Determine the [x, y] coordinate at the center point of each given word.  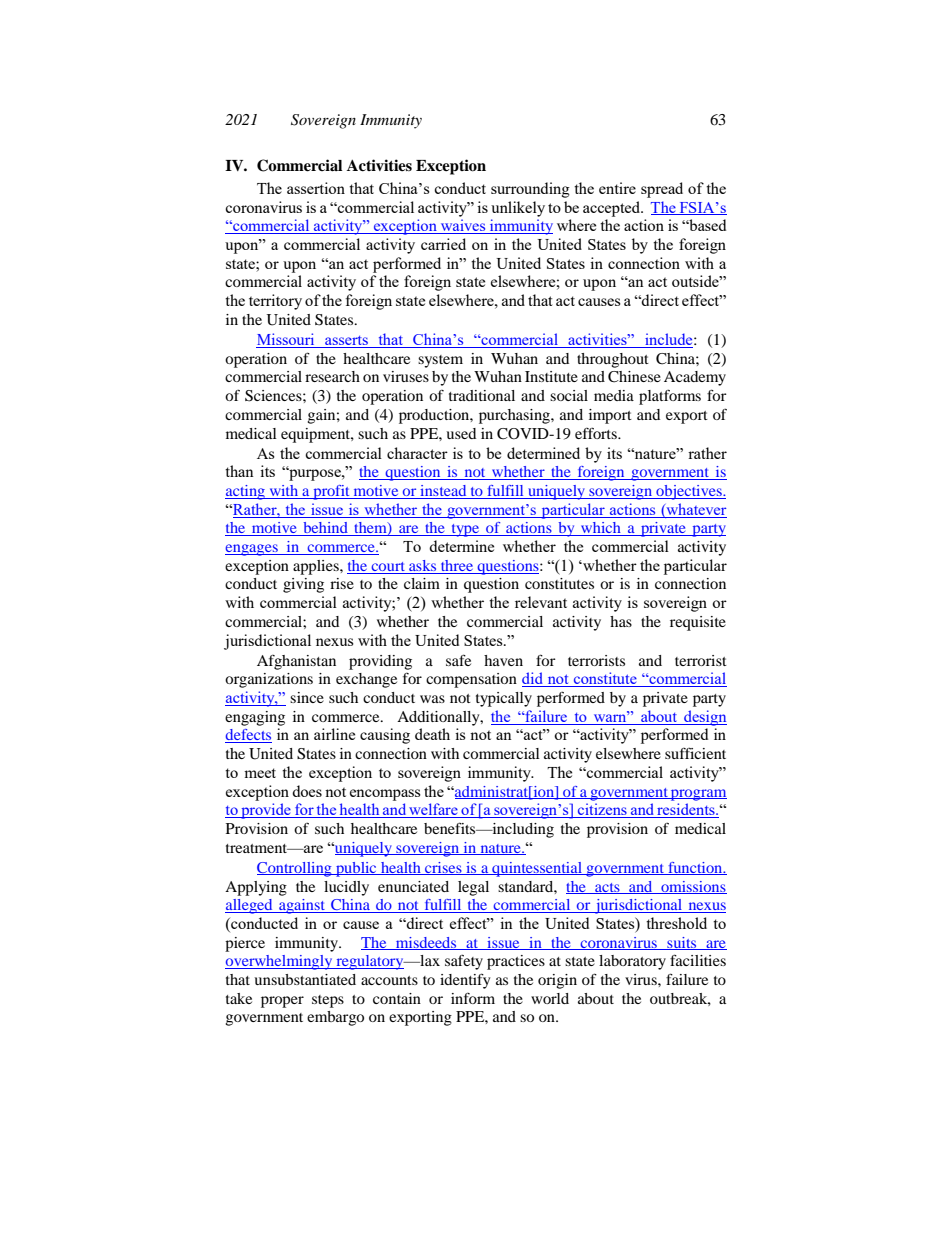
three [457, 565]
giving [303, 585]
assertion [316, 188]
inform [473, 998]
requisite [698, 623]
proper [282, 1002]
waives [463, 226]
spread [662, 190]
